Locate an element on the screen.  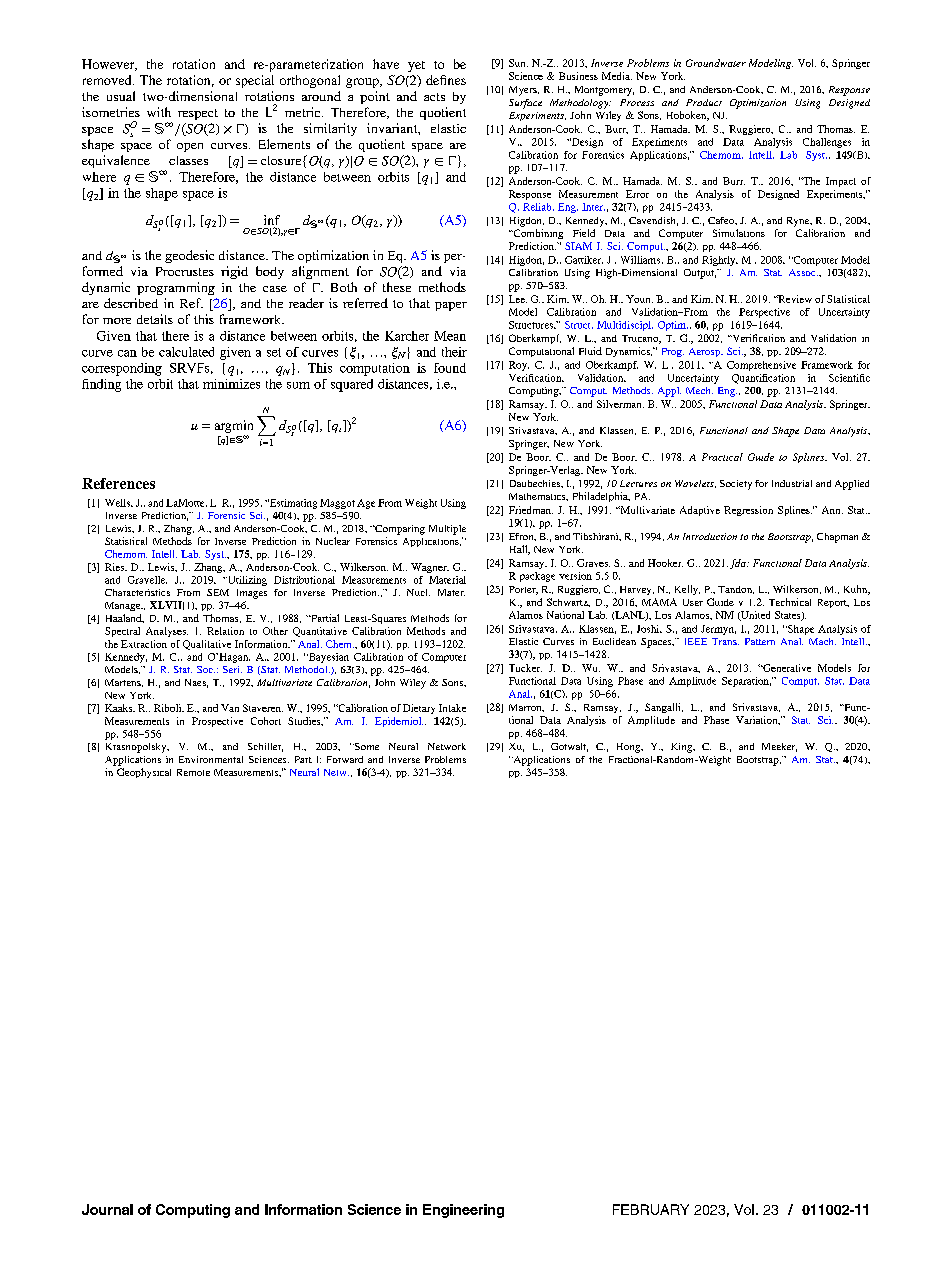
Product is located at coordinates (704, 102).
